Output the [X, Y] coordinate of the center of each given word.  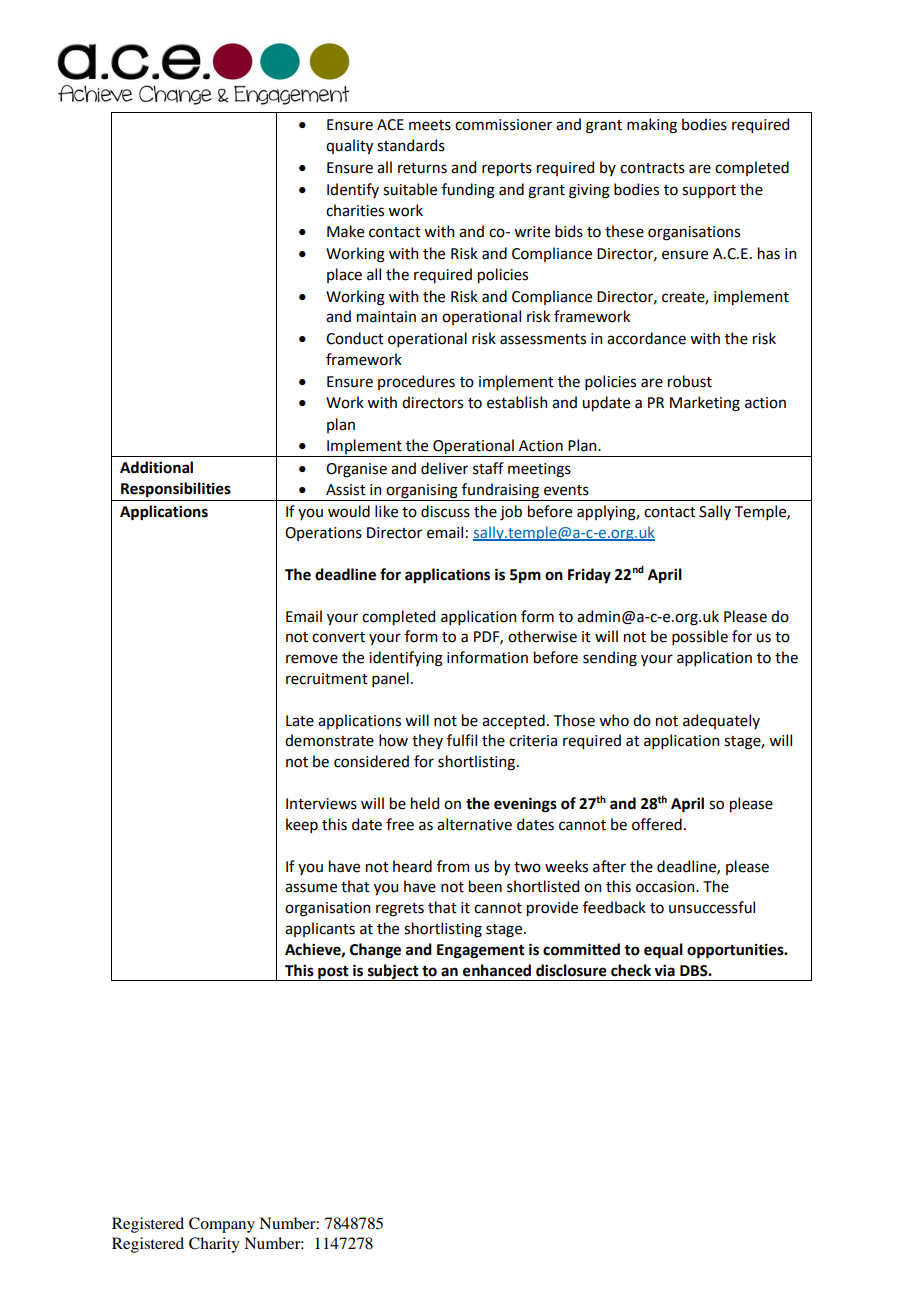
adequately [721, 721]
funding [468, 191]
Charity [214, 1245]
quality [349, 146]
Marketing [705, 404]
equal [663, 951]
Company [222, 1225]
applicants [320, 929]
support [709, 191]
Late [300, 721]
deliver [444, 468]
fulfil [462, 740]
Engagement [481, 951]
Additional [156, 467]
